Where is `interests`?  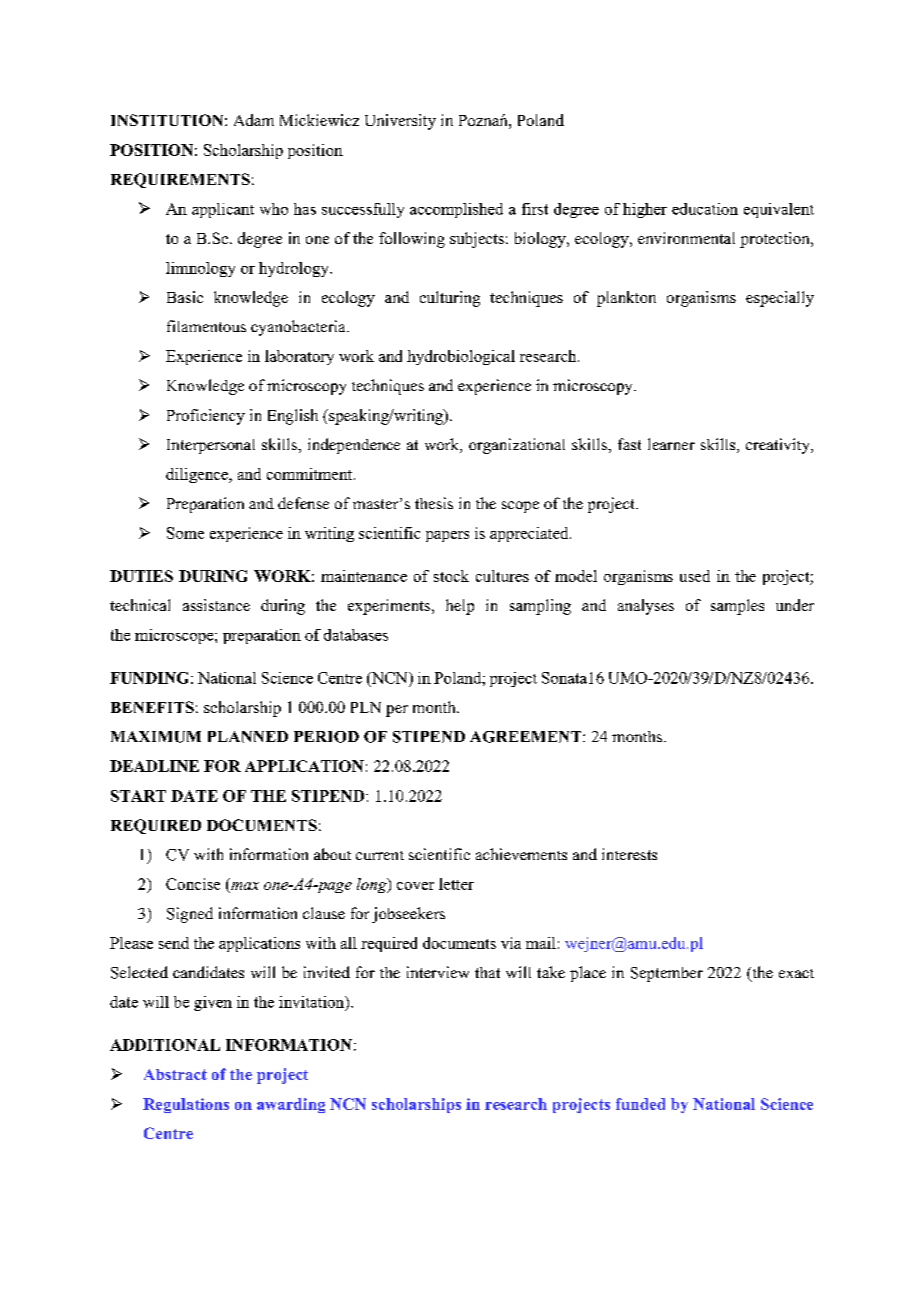 interests is located at coordinates (629, 854).
